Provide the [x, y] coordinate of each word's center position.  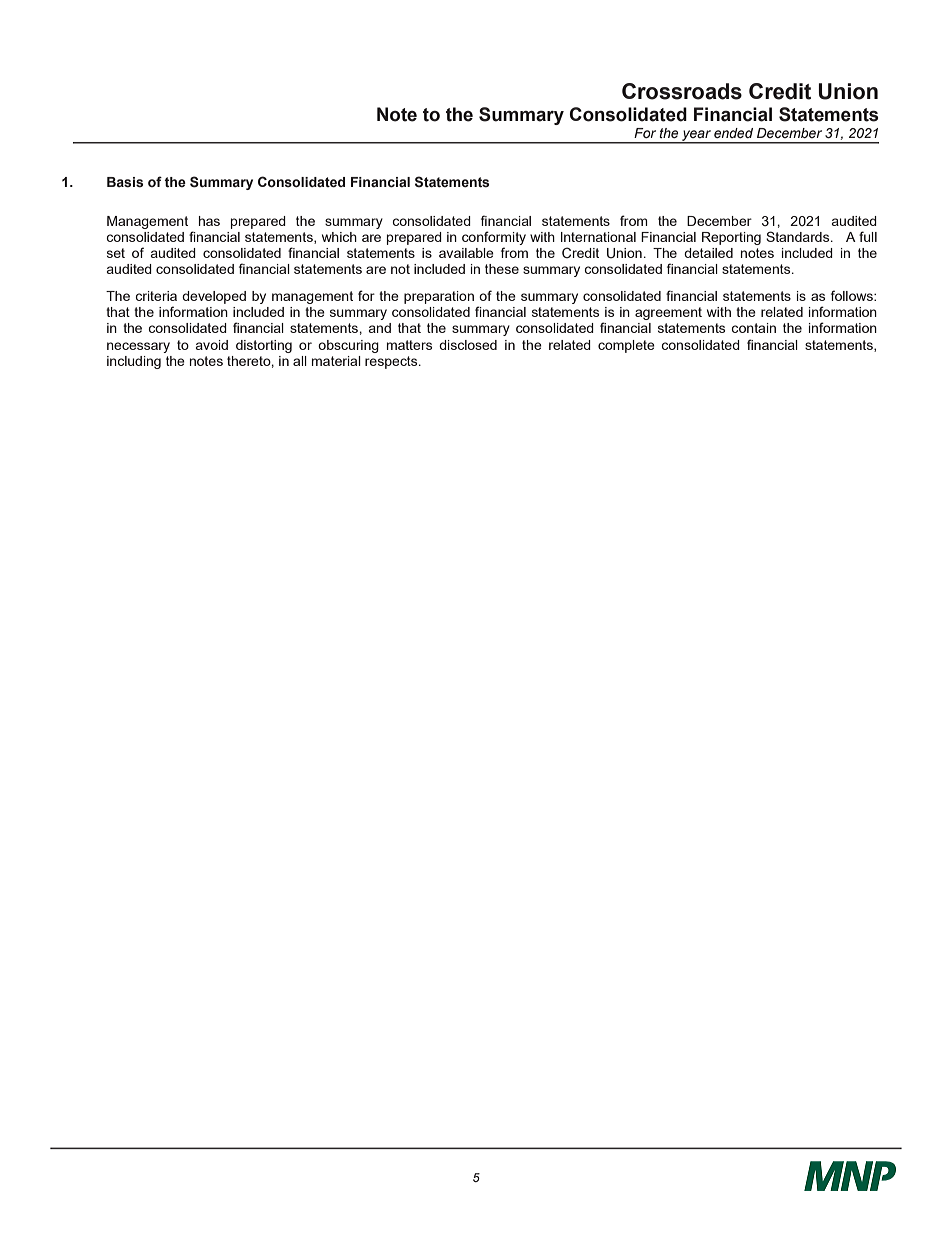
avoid [212, 345]
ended [733, 133]
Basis [125, 182]
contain [753, 328]
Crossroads [682, 91]
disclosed [468, 345]
